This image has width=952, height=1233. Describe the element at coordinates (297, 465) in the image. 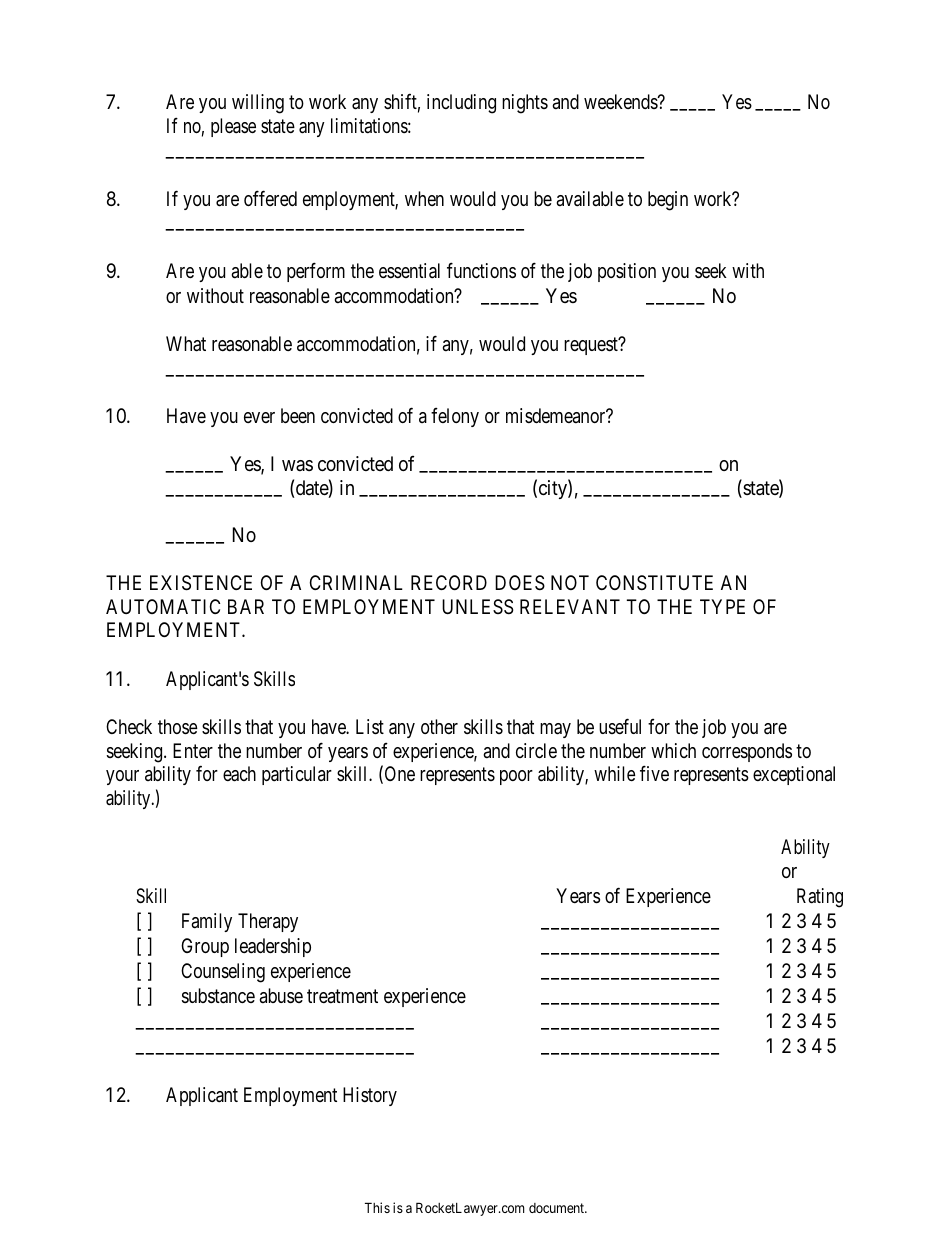

I see `was` at that location.
